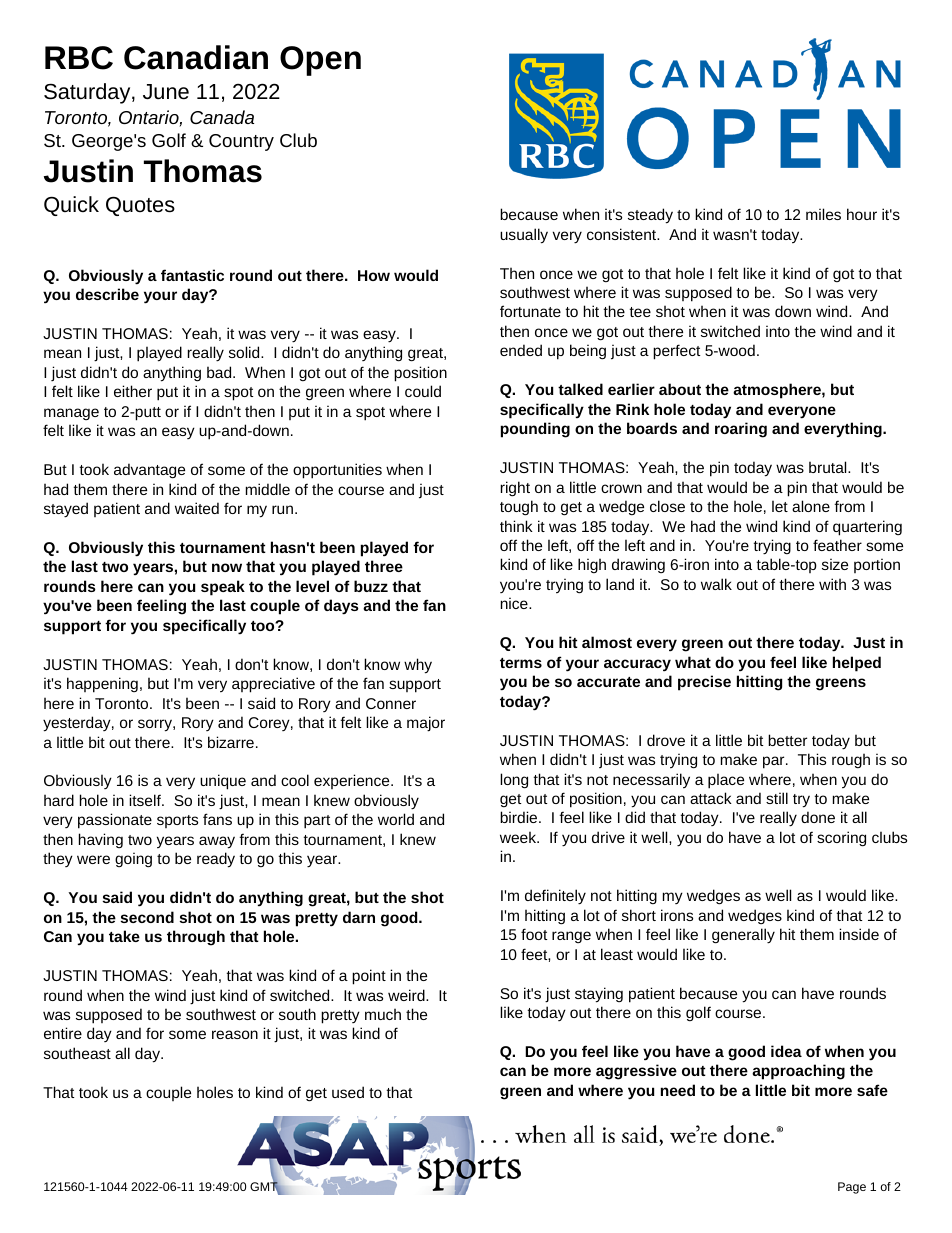 The height and width of the image is (1233, 952). What do you see at coordinates (832, 584) in the image?
I see `with` at bounding box center [832, 584].
